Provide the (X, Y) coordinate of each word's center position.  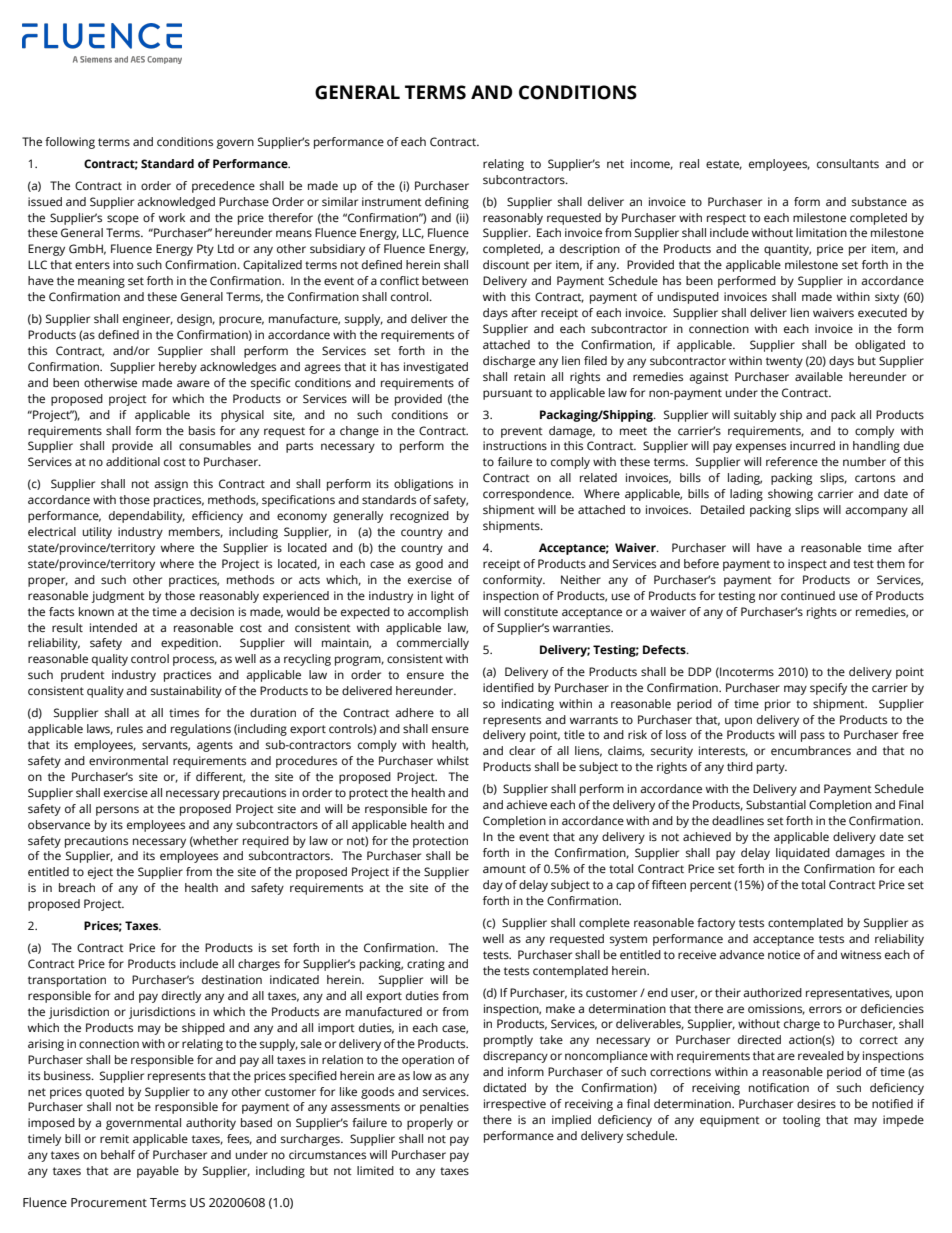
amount (504, 869)
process (195, 661)
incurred (812, 445)
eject (100, 873)
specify (828, 689)
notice (784, 954)
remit (114, 1138)
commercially (433, 644)
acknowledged (176, 203)
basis (202, 431)
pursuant (508, 394)
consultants (848, 164)
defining (447, 203)
